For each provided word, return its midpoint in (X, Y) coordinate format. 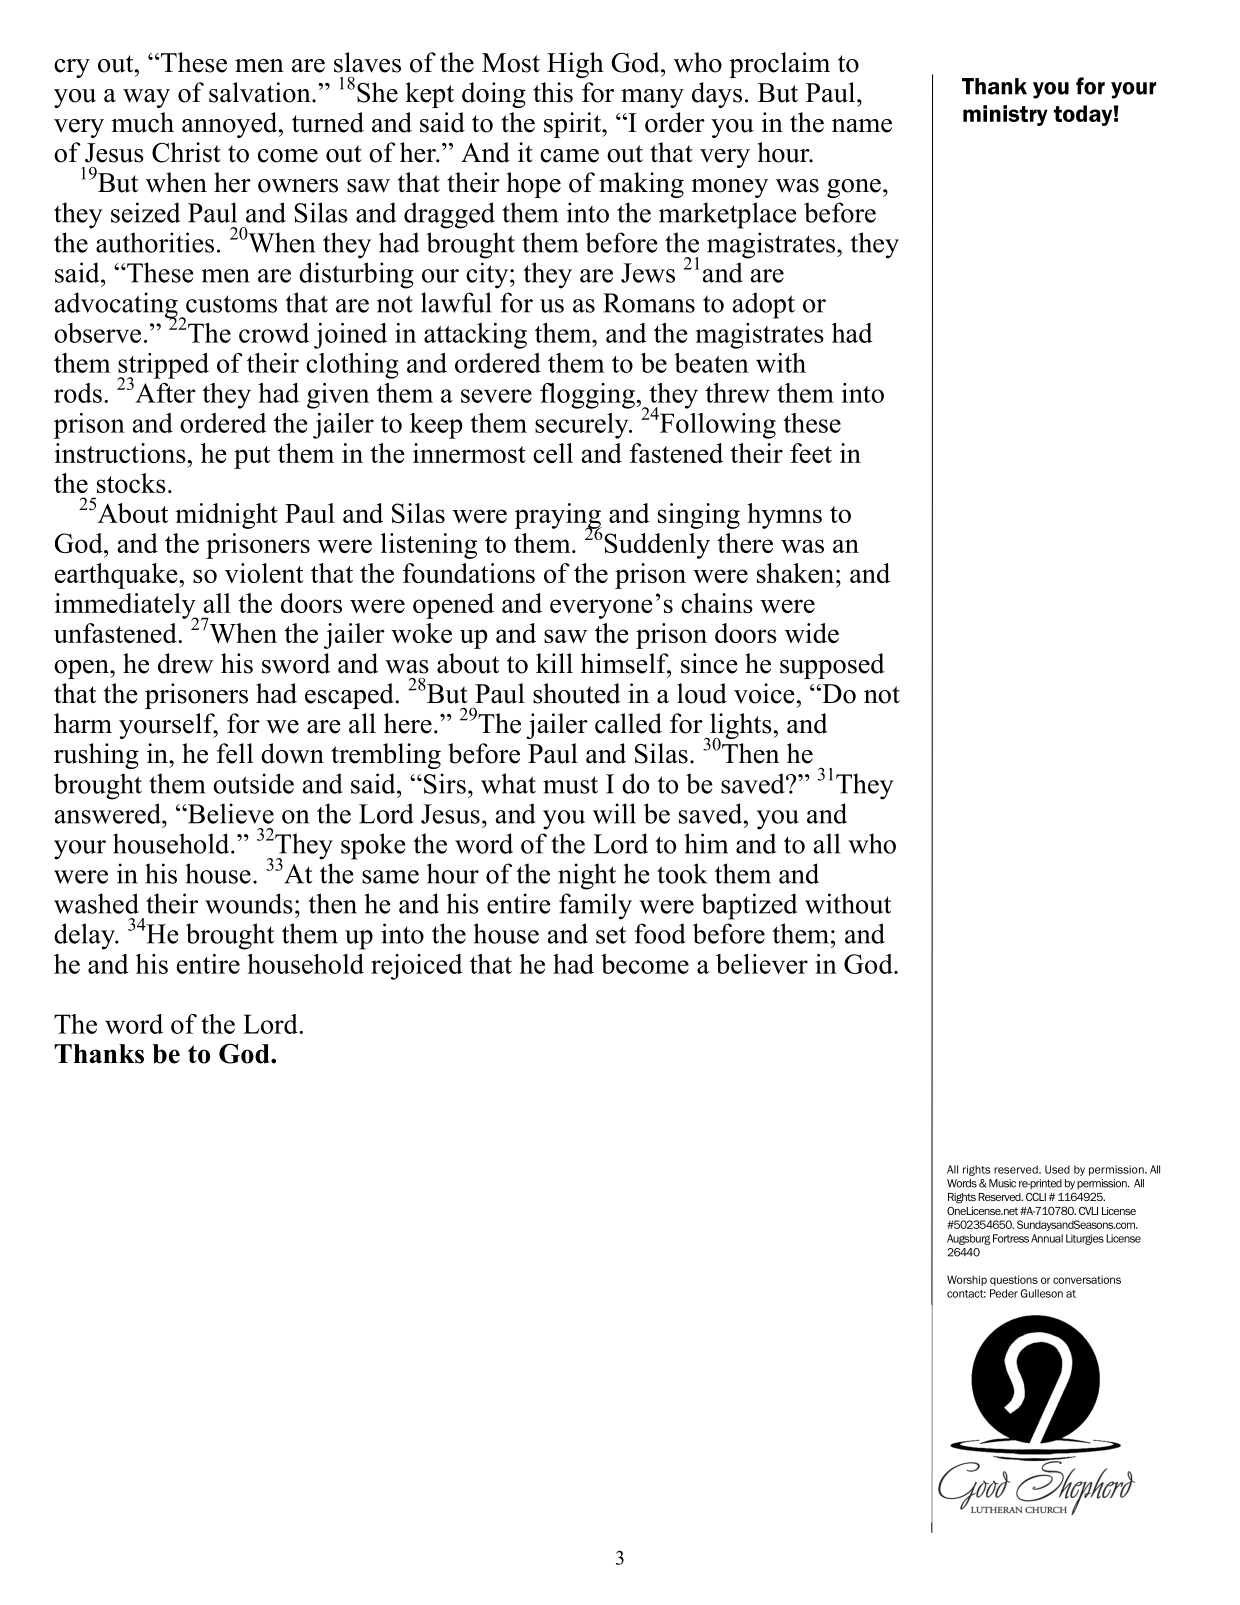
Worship (967, 1280)
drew (185, 663)
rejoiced (416, 967)
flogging (587, 396)
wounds (249, 903)
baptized (749, 906)
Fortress (1011, 1238)
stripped (163, 367)
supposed (832, 666)
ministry (1005, 115)
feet (811, 453)
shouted (577, 693)
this (553, 92)
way (146, 98)
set (611, 935)
